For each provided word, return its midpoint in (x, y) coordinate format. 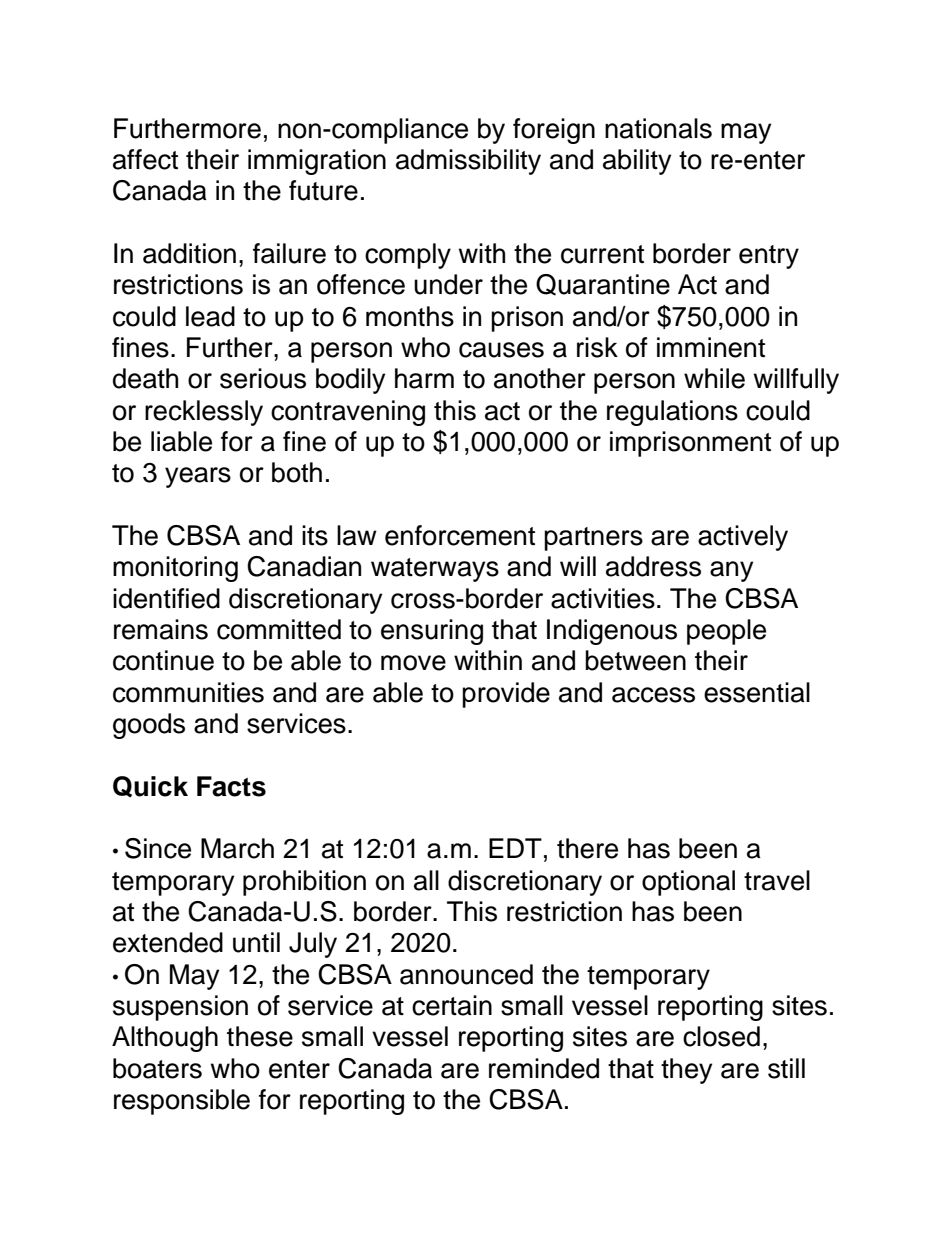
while (714, 378)
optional (688, 883)
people (726, 632)
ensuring (432, 632)
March (237, 848)
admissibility (468, 162)
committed (279, 629)
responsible (182, 1102)
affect (145, 159)
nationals (658, 128)
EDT (515, 848)
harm (424, 378)
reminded (544, 1068)
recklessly (204, 413)
